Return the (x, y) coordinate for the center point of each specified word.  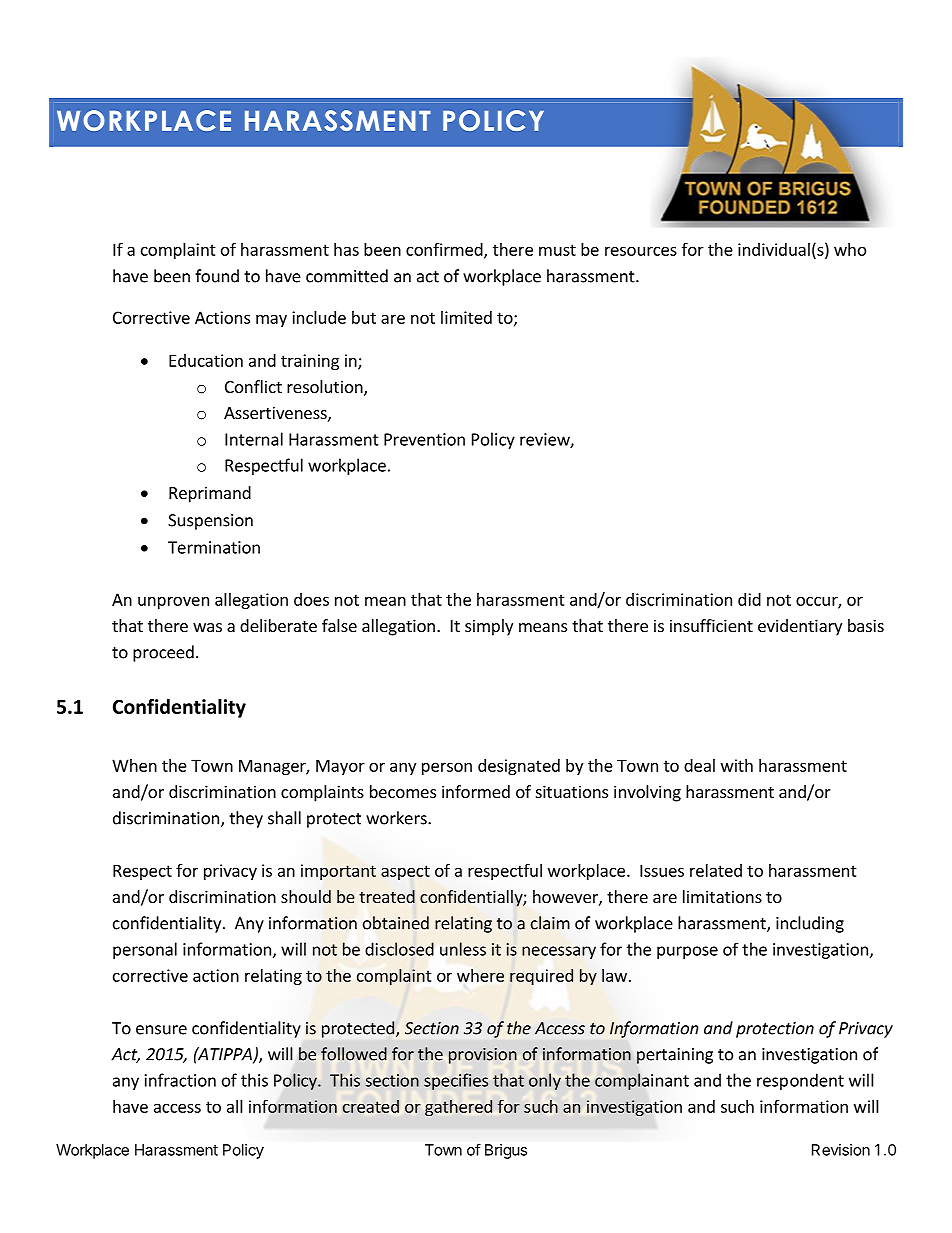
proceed (163, 653)
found (217, 276)
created (371, 1106)
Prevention (424, 439)
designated (519, 767)
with (737, 765)
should (306, 896)
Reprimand (210, 494)
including (810, 924)
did (749, 599)
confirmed (445, 250)
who (850, 249)
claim (550, 923)
